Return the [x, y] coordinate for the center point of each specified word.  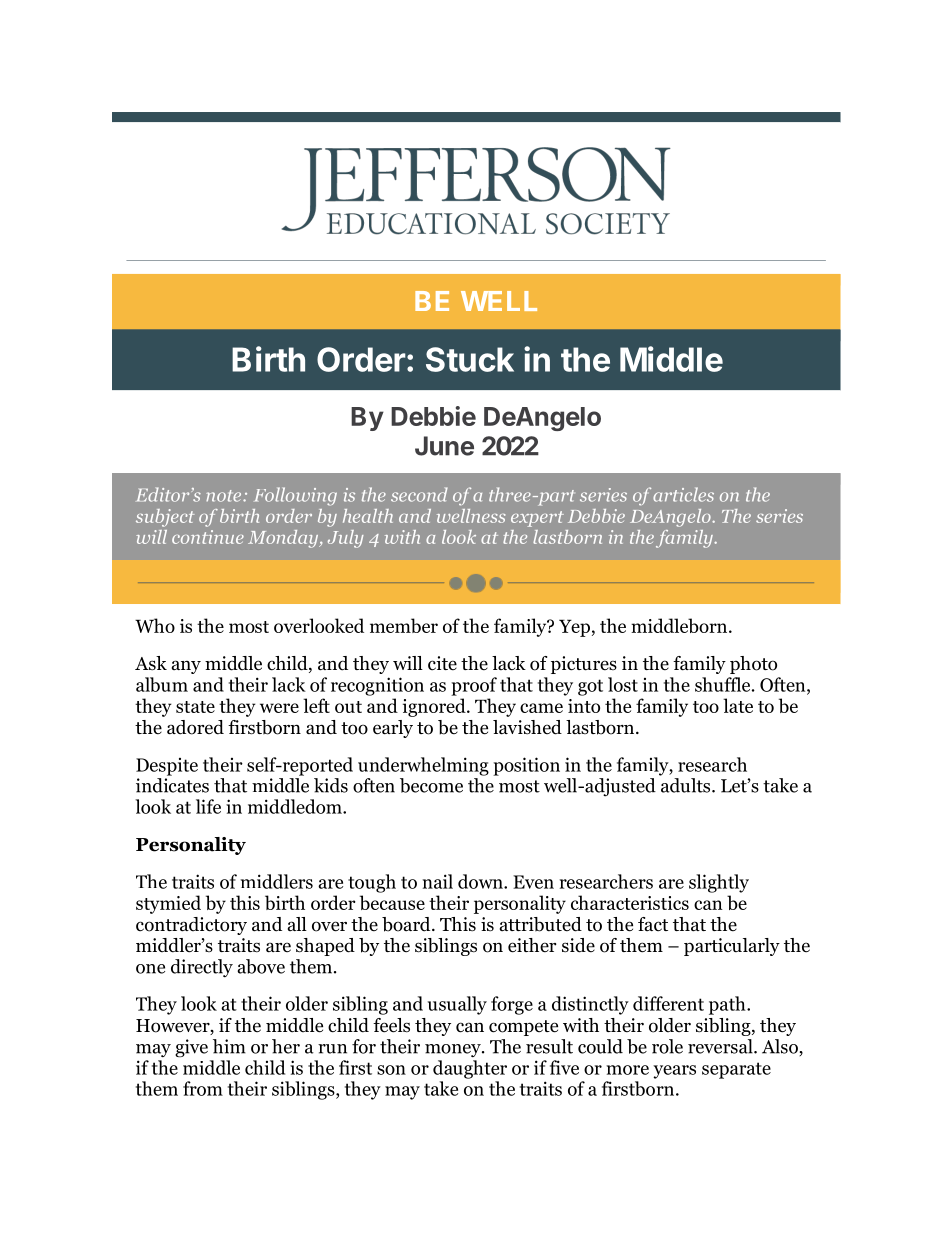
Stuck [470, 359]
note [225, 496]
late [738, 705]
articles [683, 494]
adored [195, 727]
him [229, 1046]
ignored [435, 707]
